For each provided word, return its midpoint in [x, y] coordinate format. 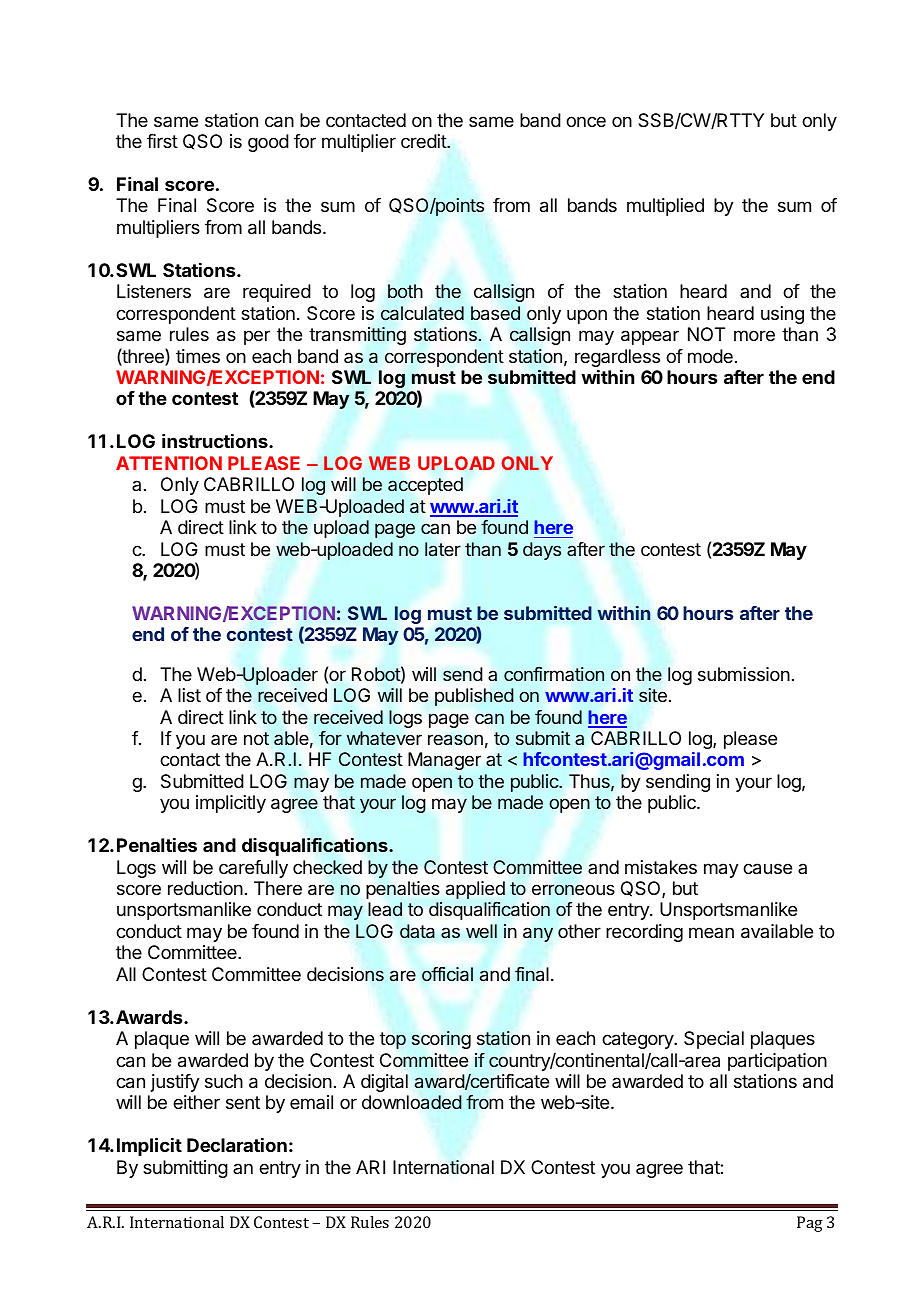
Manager [444, 761]
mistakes [661, 867]
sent [243, 1102]
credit [424, 141]
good [268, 143]
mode [710, 356]
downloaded [412, 1102]
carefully [253, 869]
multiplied [665, 207]
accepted [425, 486]
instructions [216, 441]
